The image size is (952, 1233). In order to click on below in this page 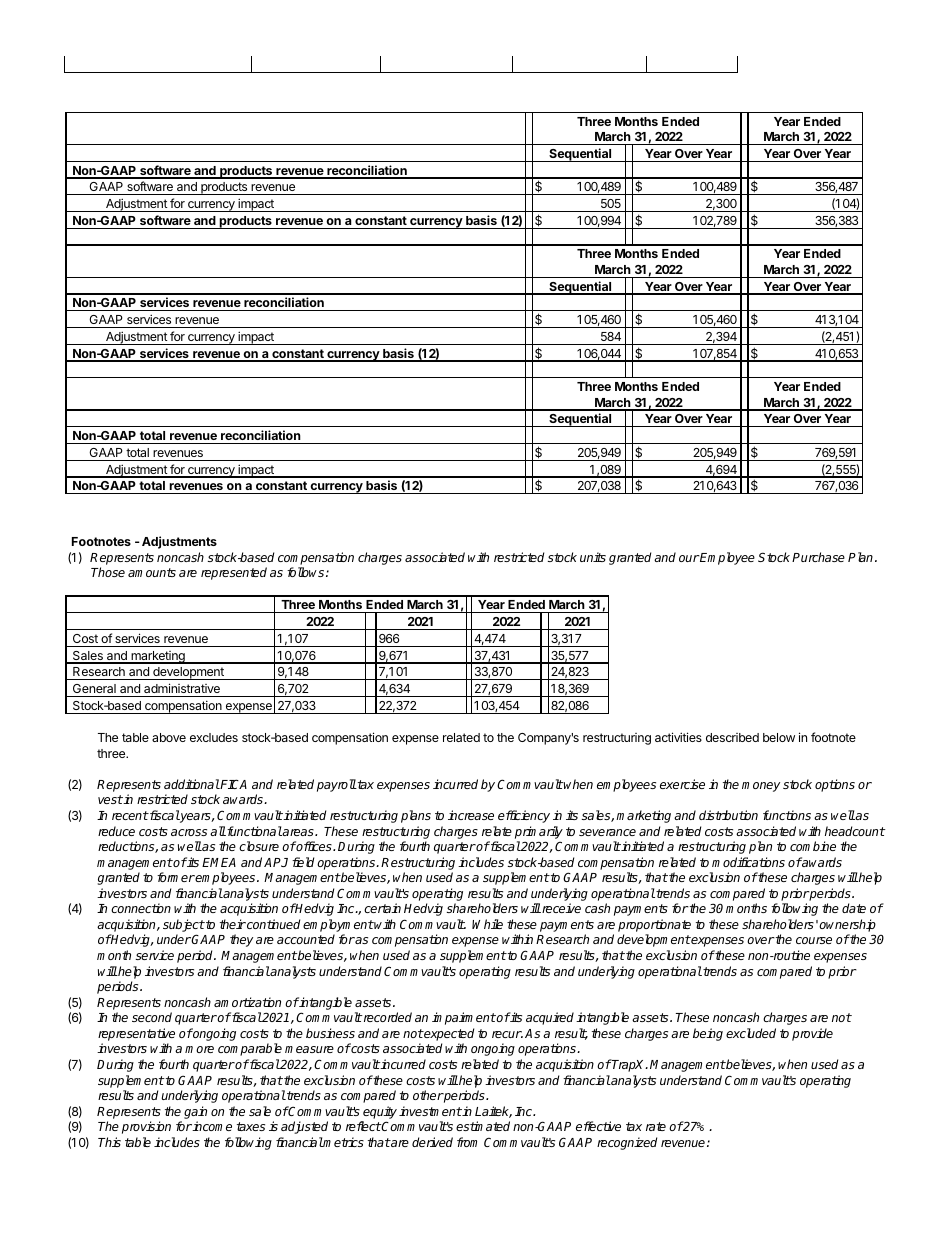, I will do `click(779, 737)`.
